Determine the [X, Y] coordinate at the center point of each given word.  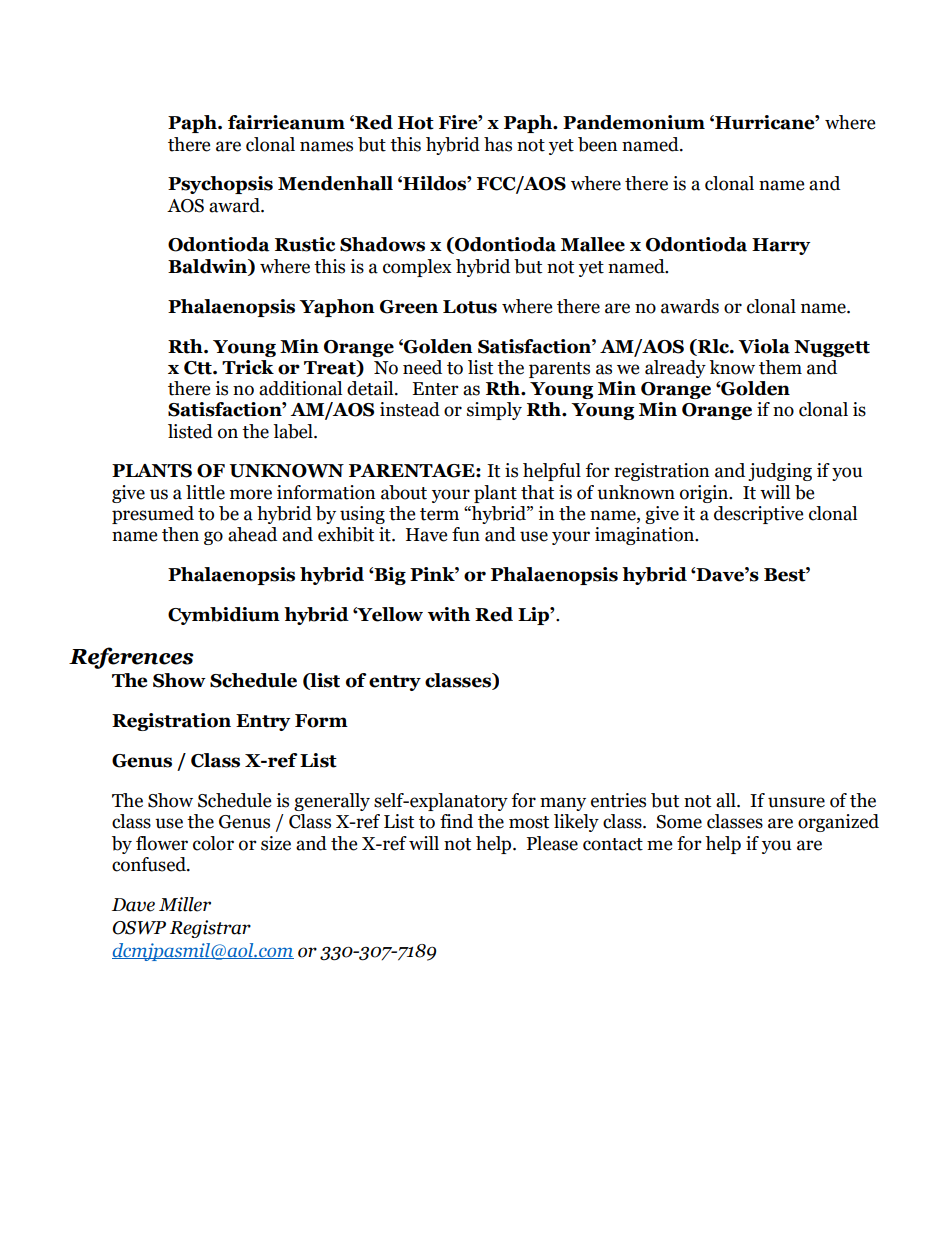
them [780, 367]
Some [679, 822]
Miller [185, 904]
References [131, 658]
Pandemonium [634, 122]
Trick [248, 367]
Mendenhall [335, 183]
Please [552, 843]
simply [494, 411]
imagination [645, 536]
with [449, 614]
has [498, 144]
